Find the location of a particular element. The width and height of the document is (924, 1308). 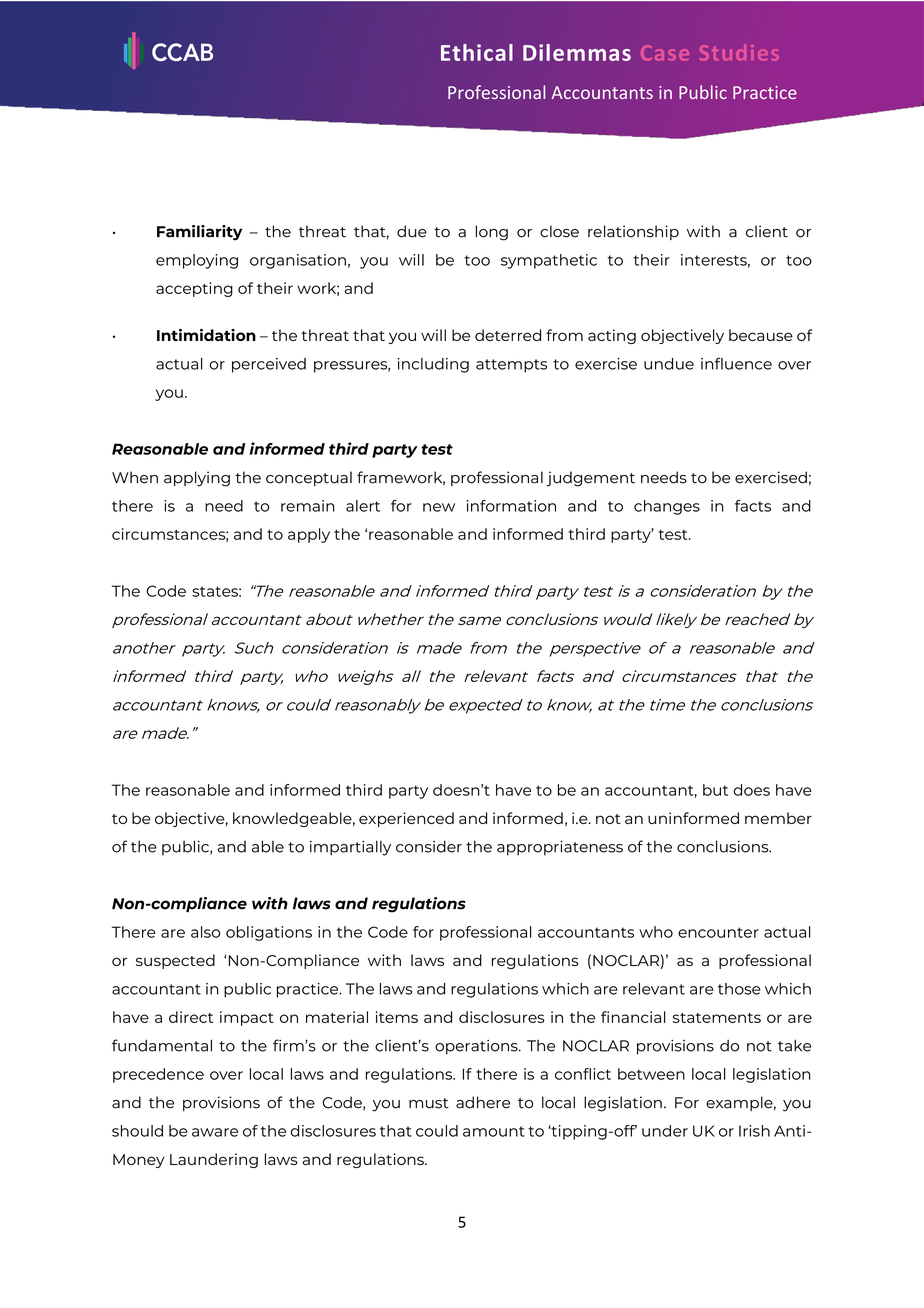

Irish is located at coordinates (754, 1131).
